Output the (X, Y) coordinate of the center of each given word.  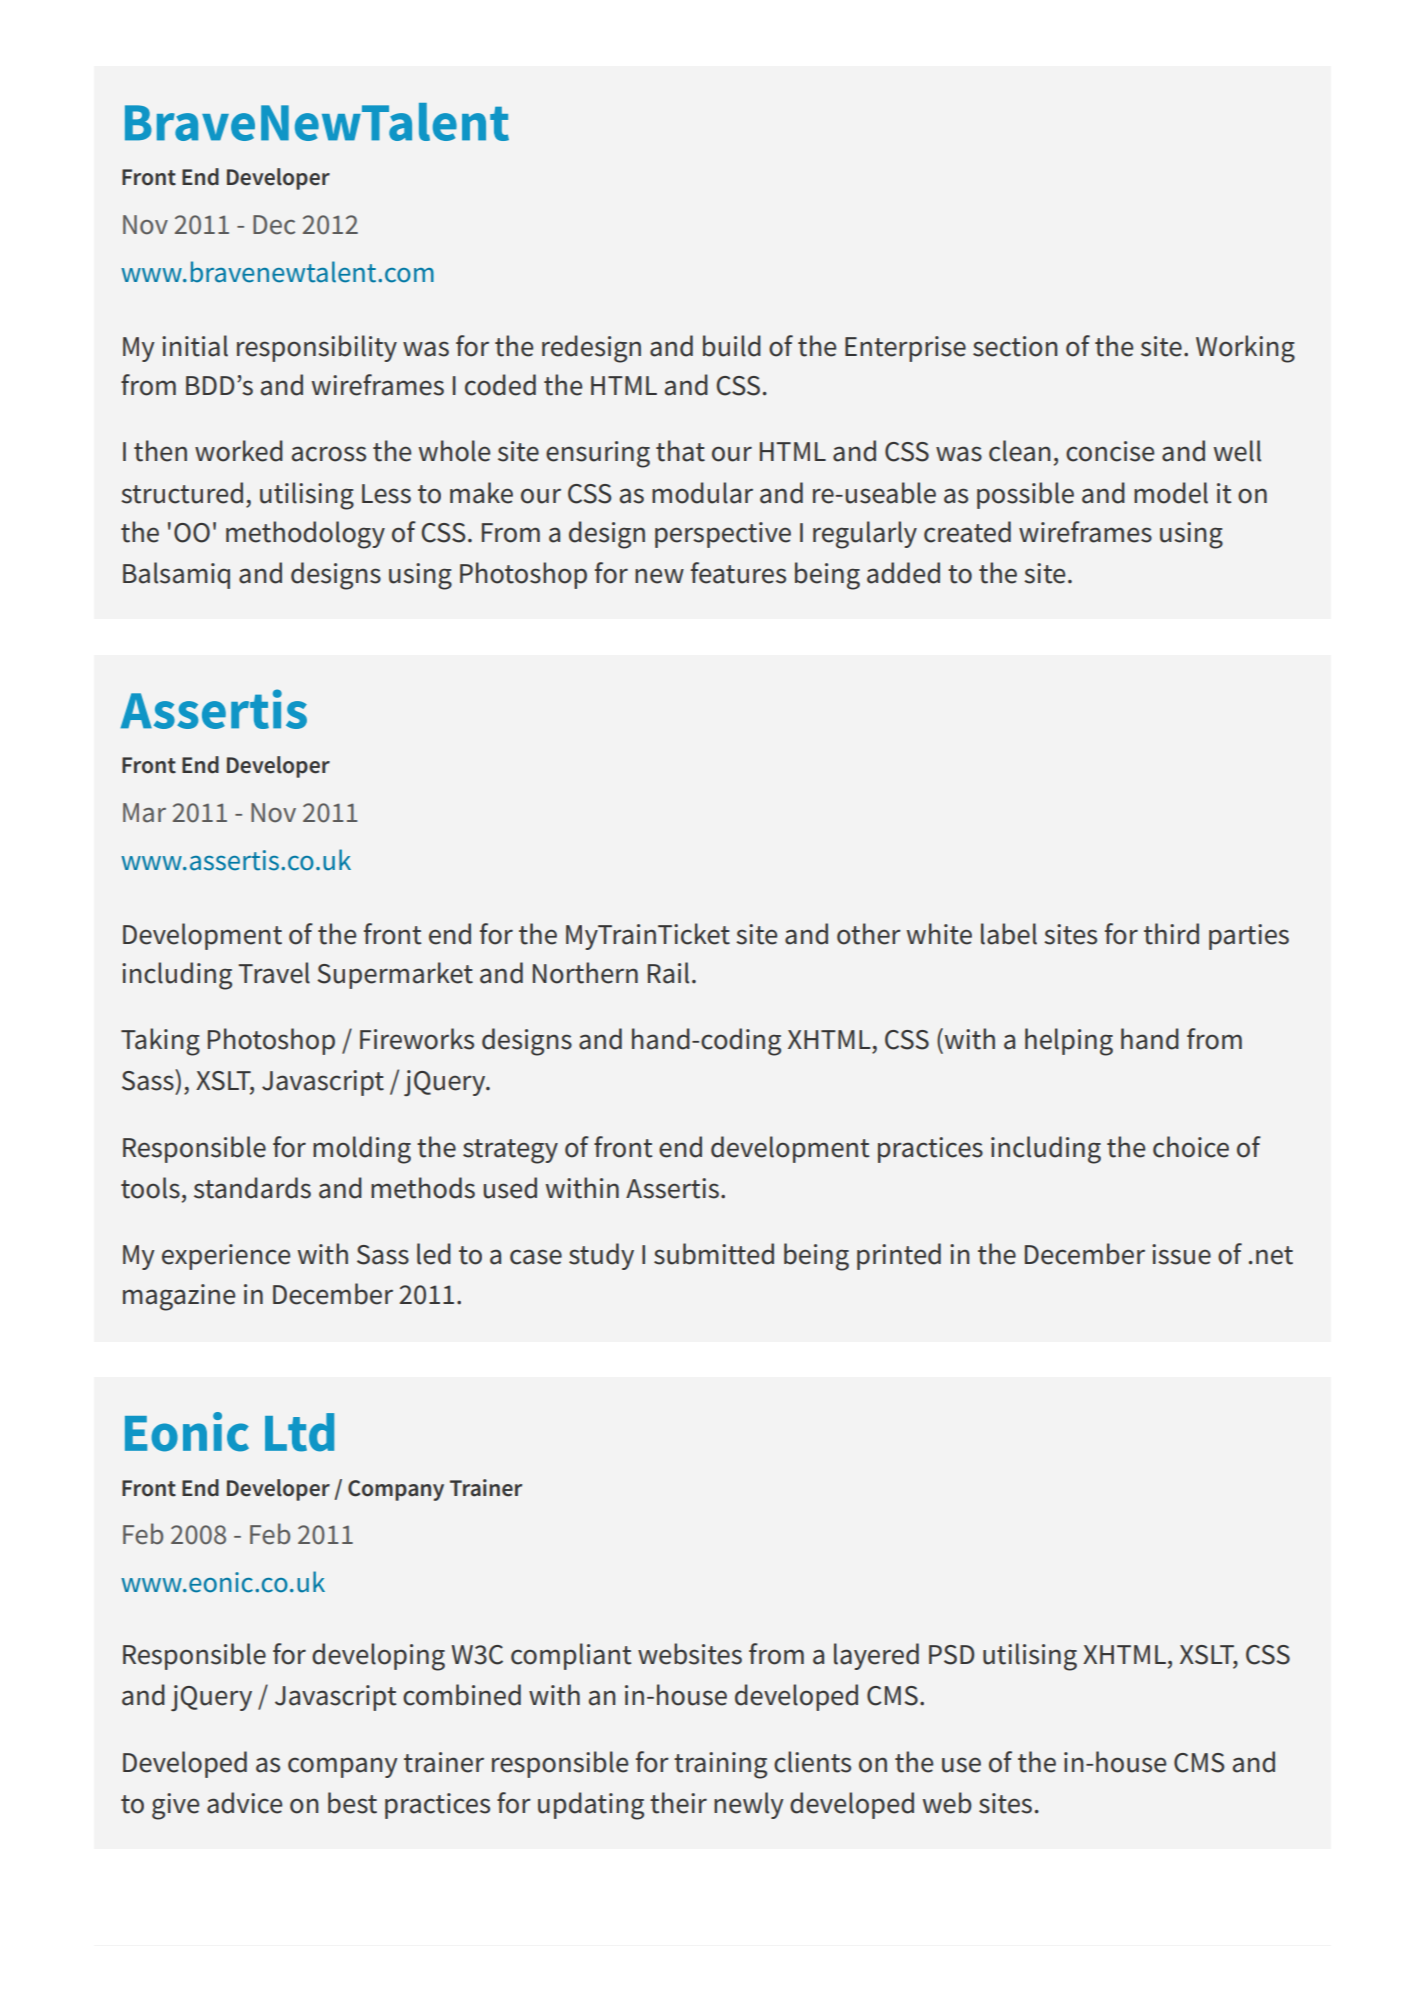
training (720, 1765)
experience (226, 1257)
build (732, 346)
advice (244, 1803)
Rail (668, 973)
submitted (714, 1254)
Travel (274, 973)
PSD (952, 1655)
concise (1110, 451)
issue (1181, 1254)
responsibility (317, 348)
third (1171, 934)
